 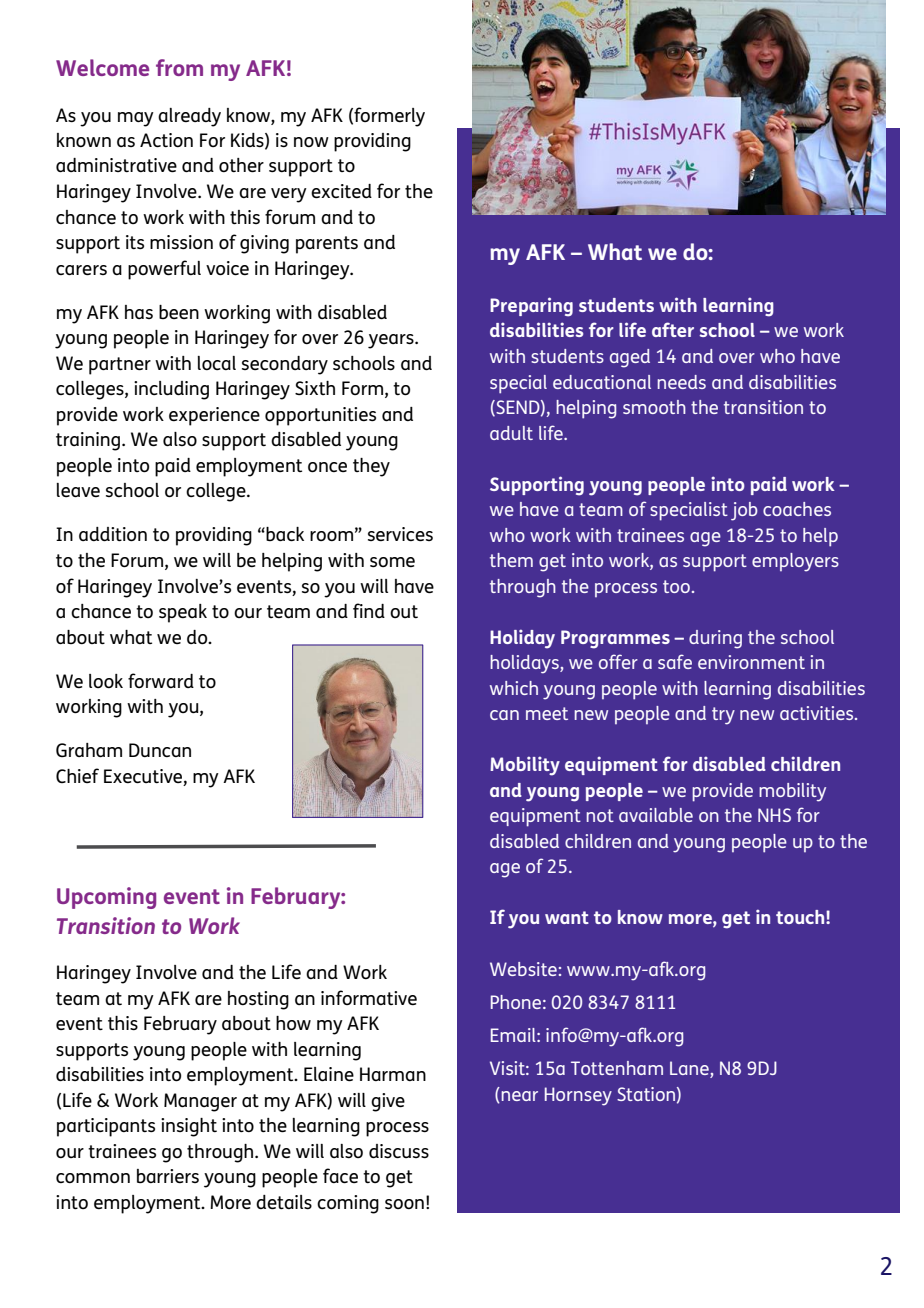 What do you see at coordinates (189, 117) in the screenshot?
I see `already` at bounding box center [189, 117].
